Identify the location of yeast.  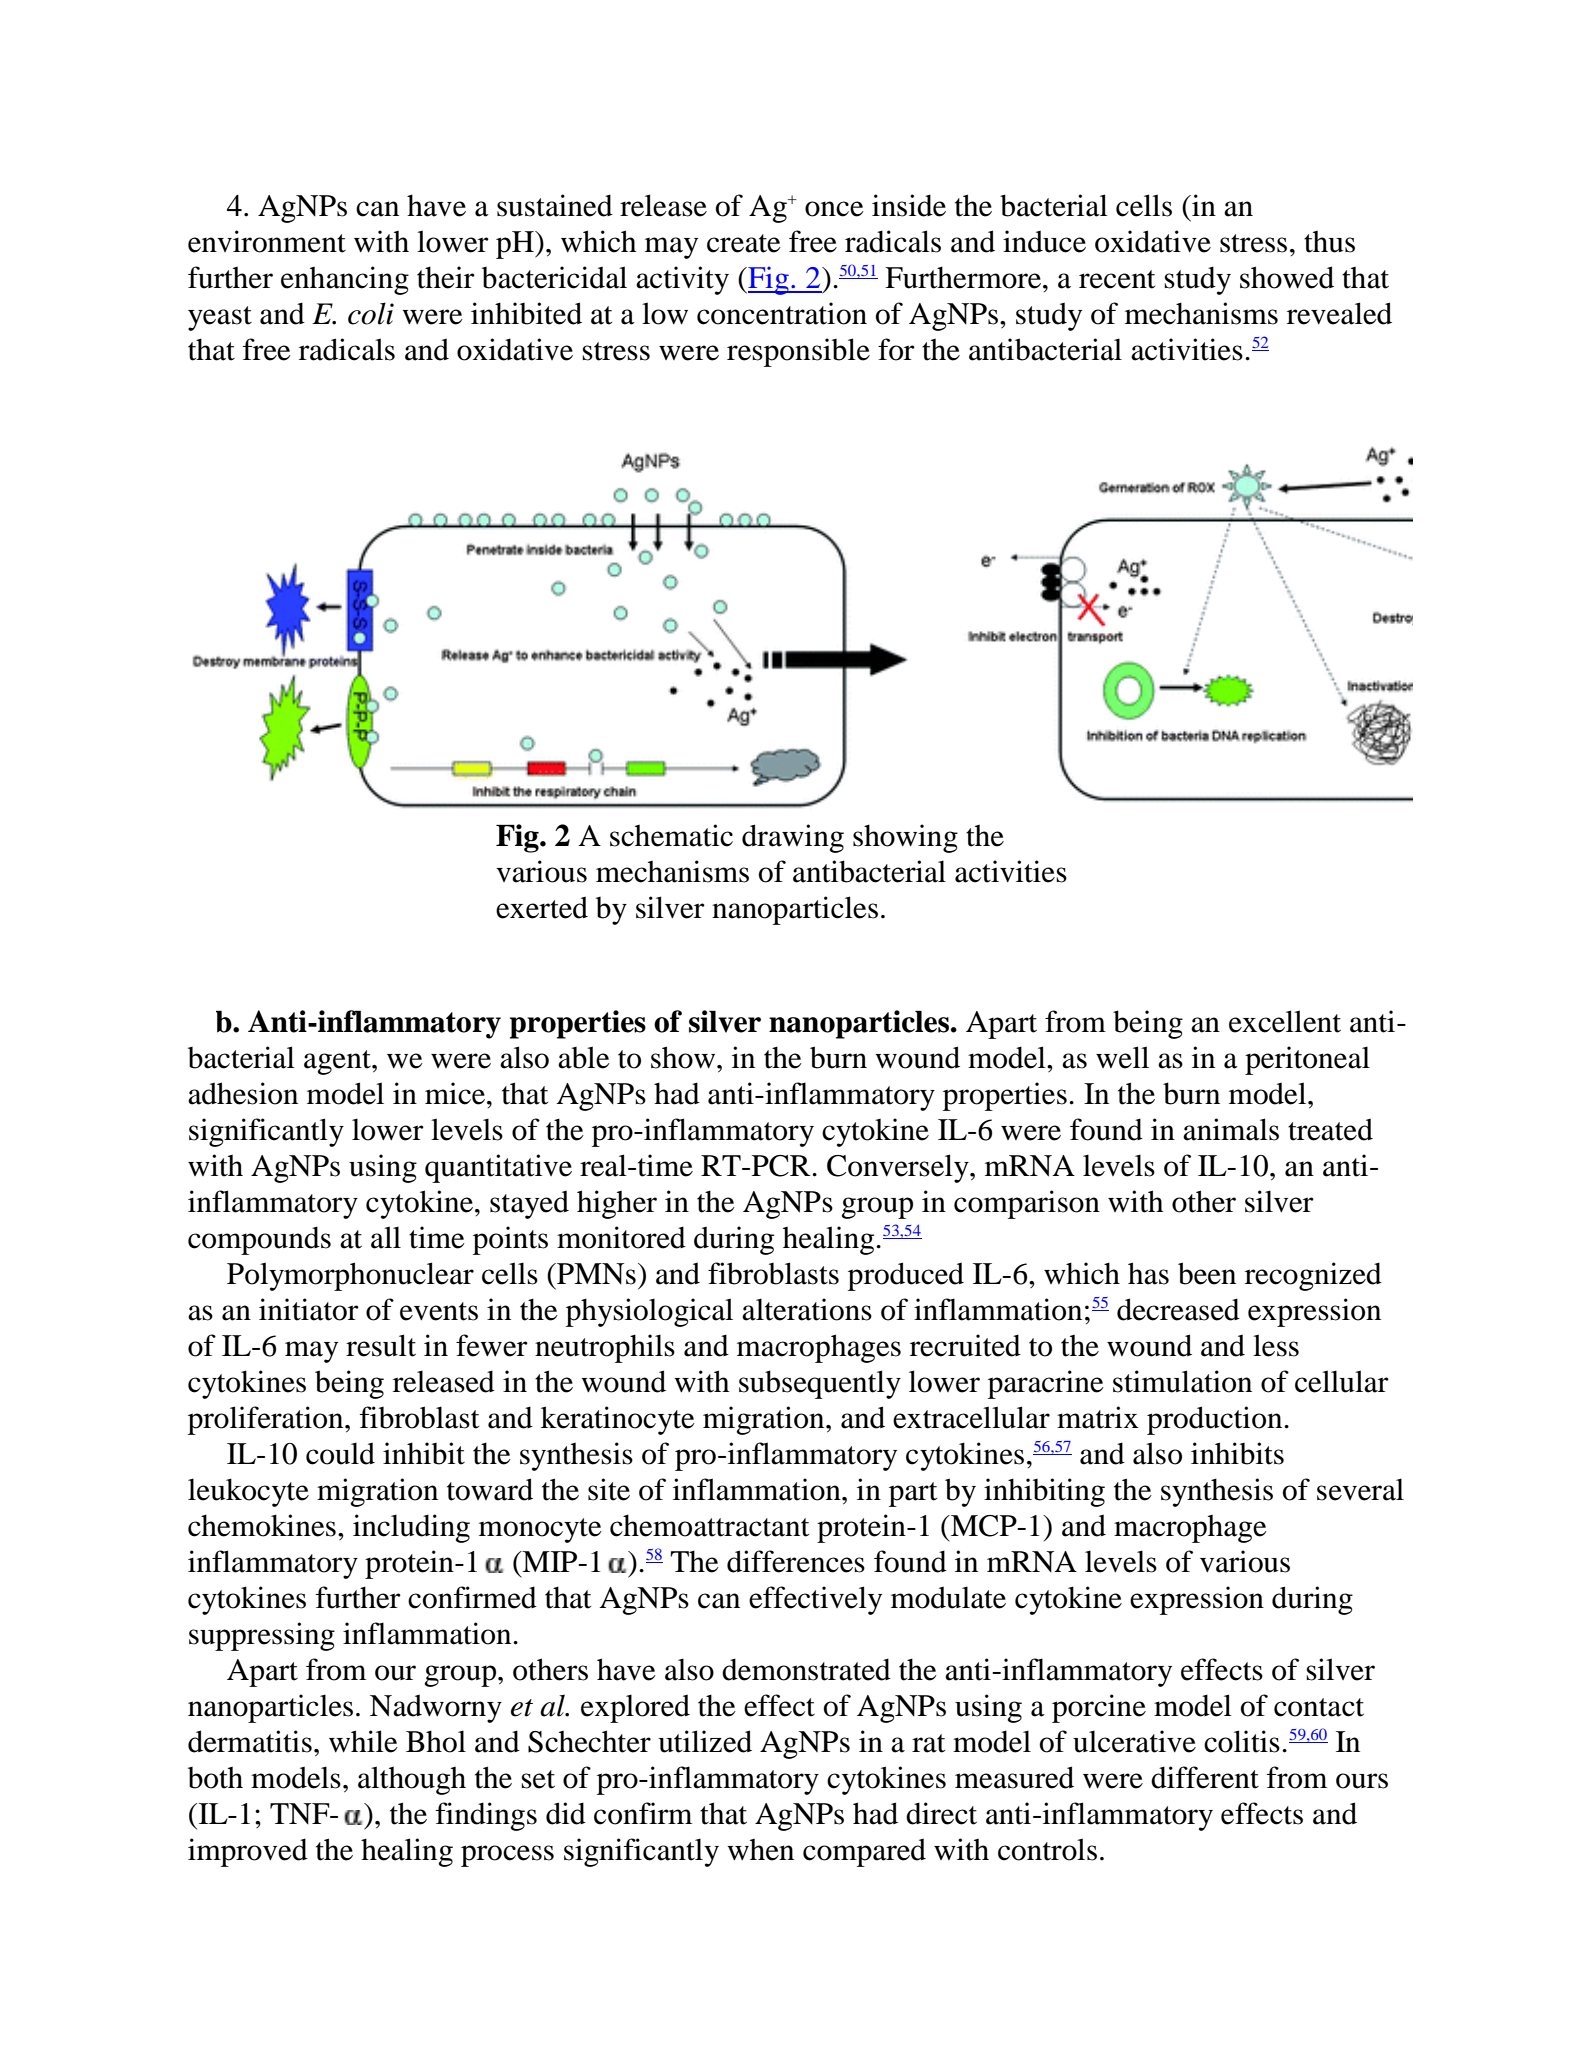
(220, 318).
